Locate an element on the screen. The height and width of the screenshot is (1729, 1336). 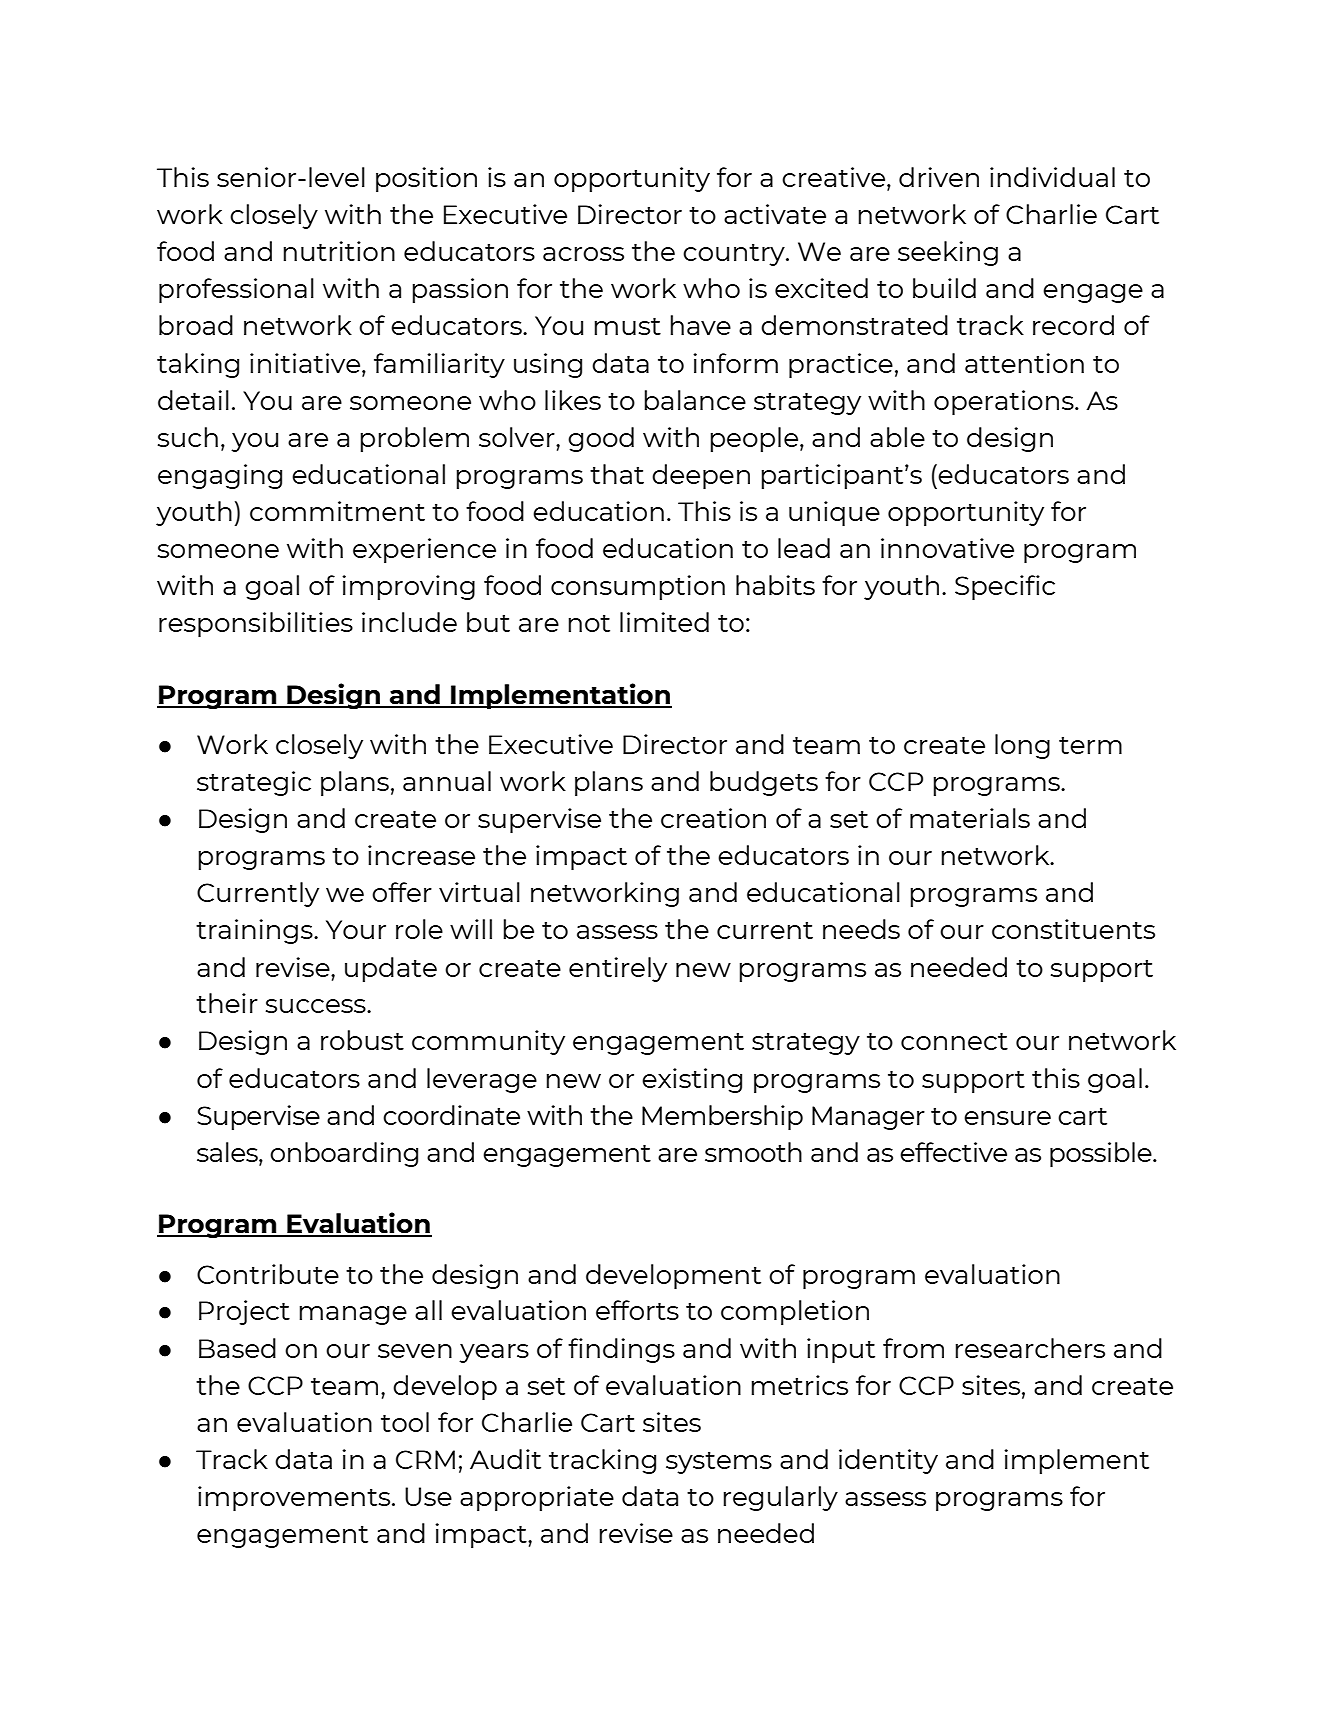
limited is located at coordinates (664, 622).
